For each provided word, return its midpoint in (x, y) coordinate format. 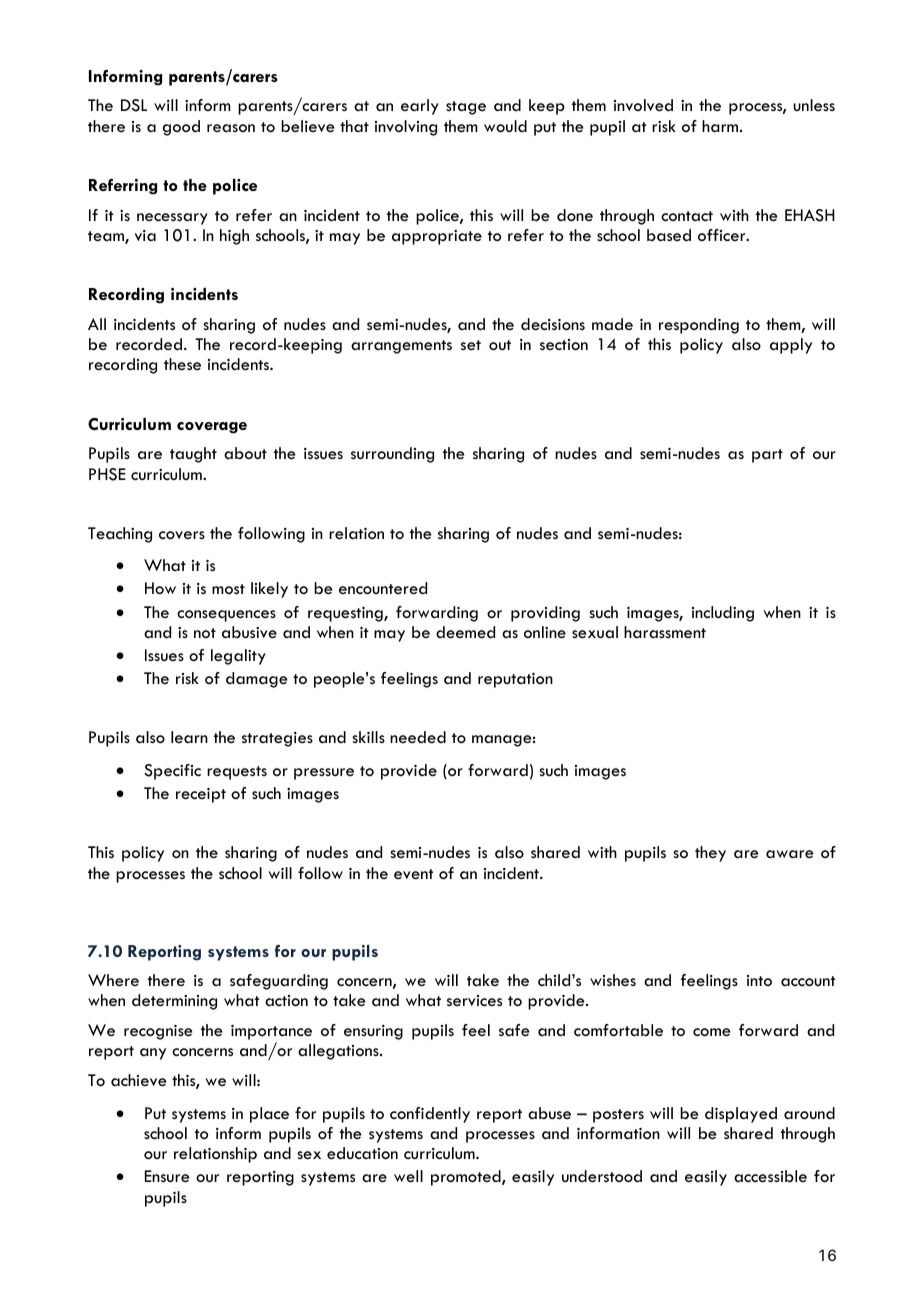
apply (791, 346)
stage (466, 108)
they (710, 854)
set (471, 345)
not (205, 633)
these (182, 364)
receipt (201, 795)
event (414, 874)
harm (721, 126)
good (181, 128)
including (723, 614)
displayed (741, 1115)
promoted (467, 1178)
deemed (465, 632)
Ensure (167, 1176)
